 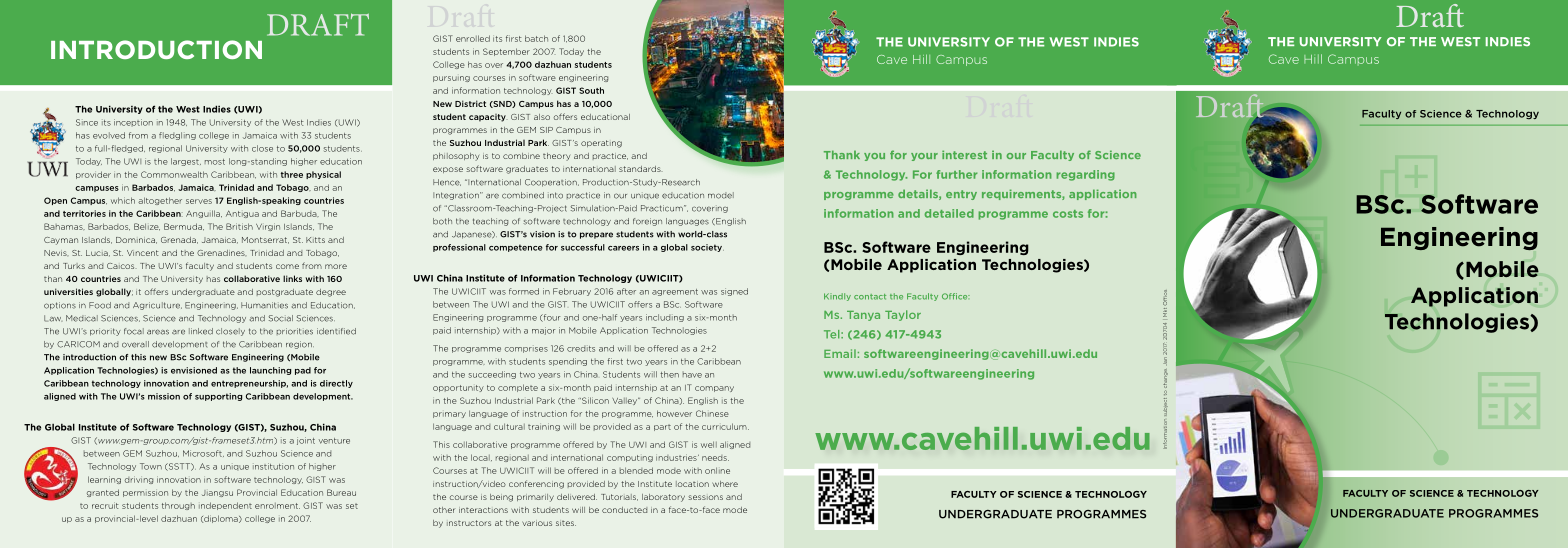 What do you see at coordinates (572, 292) in the screenshot?
I see `February` at bounding box center [572, 292].
